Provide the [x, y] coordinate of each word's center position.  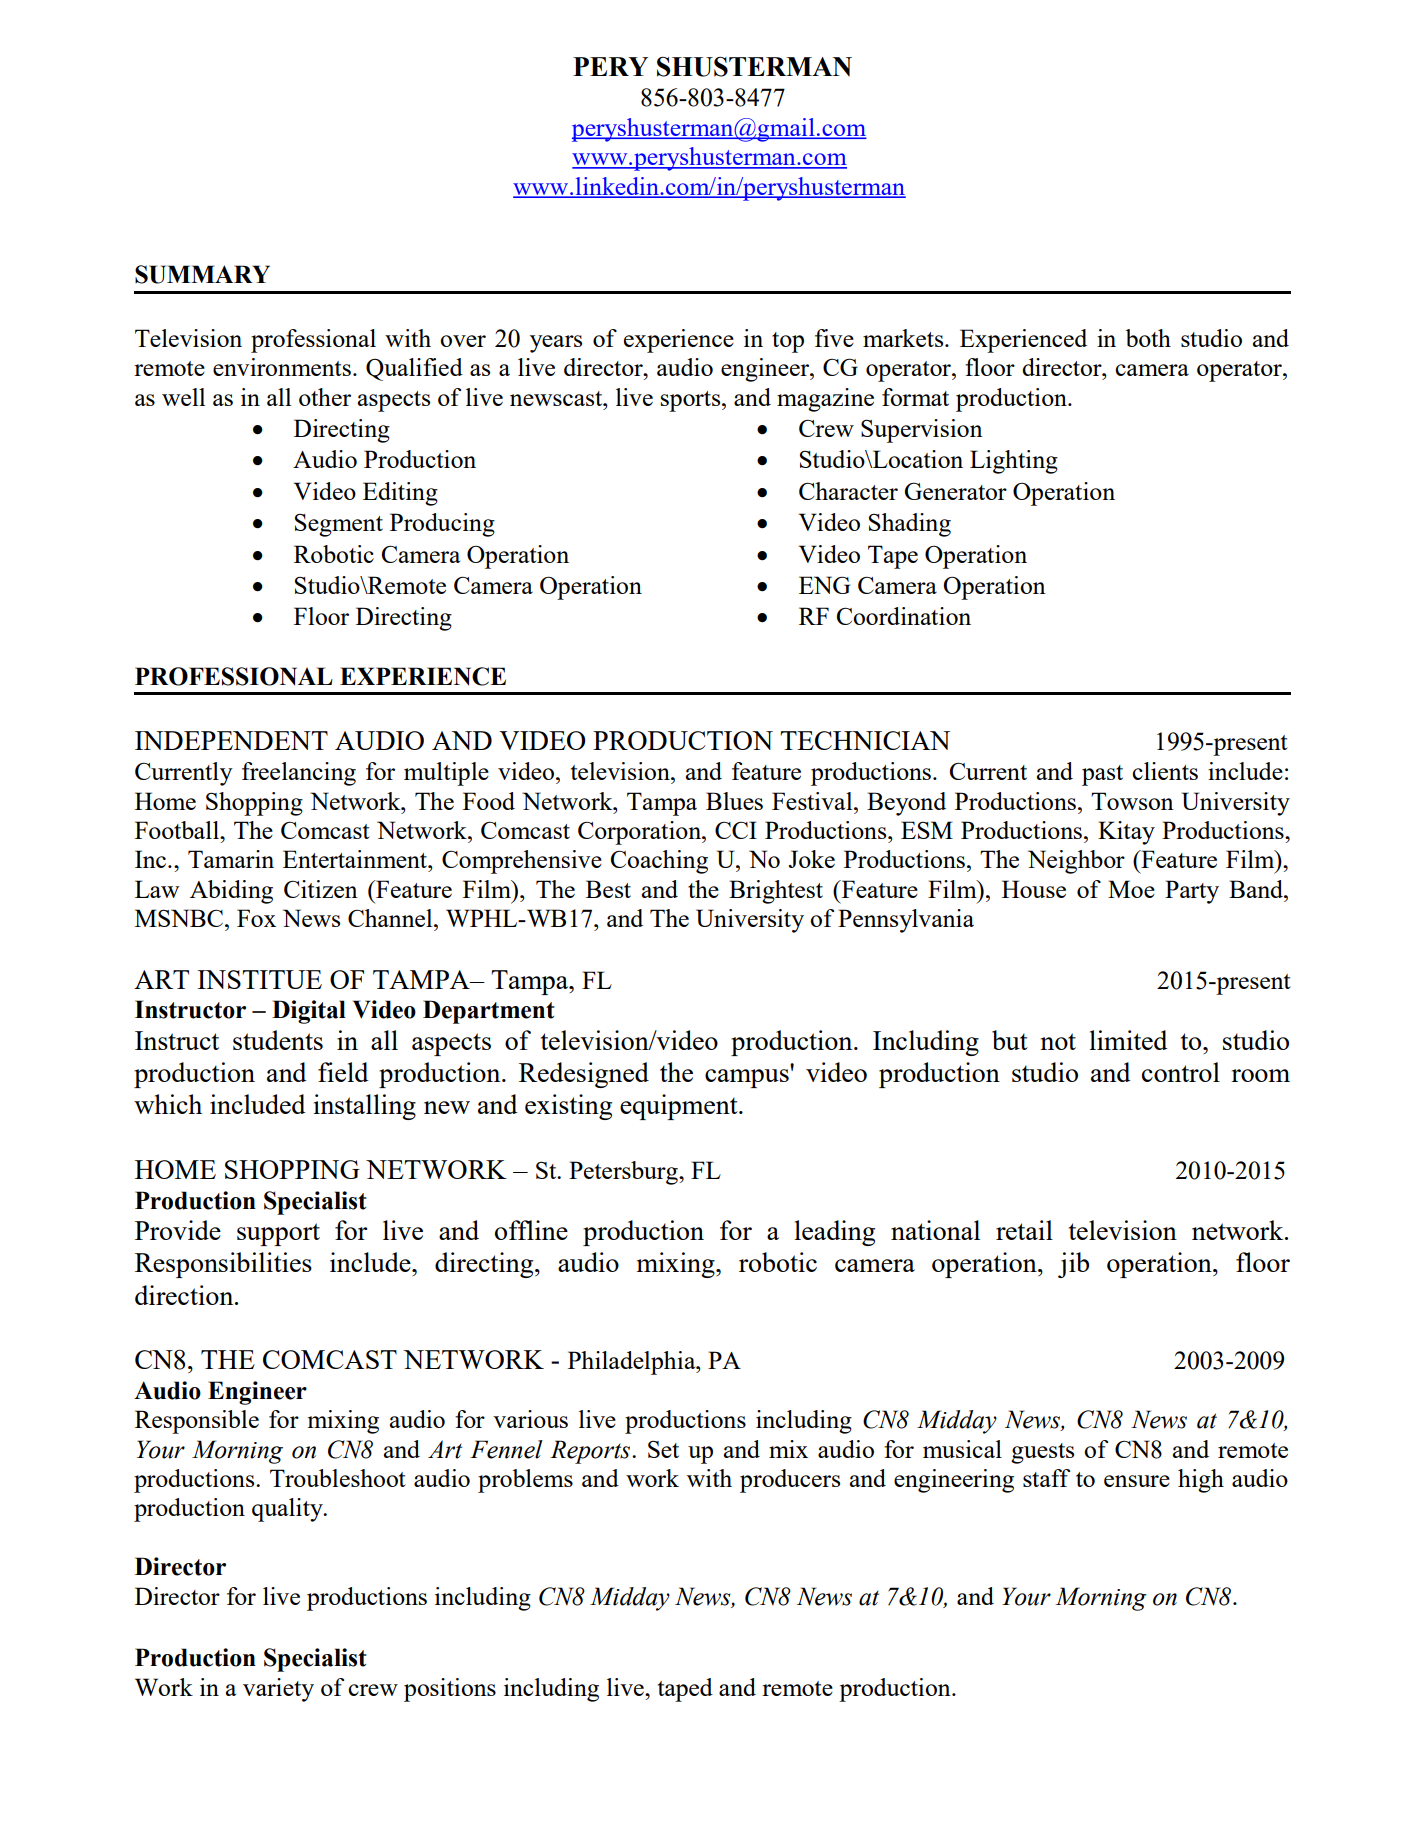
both [1148, 338]
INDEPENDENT [231, 740]
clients [1165, 771]
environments [282, 367]
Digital [309, 1012]
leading [835, 1233]
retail [1024, 1230]
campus [747, 1078]
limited [1129, 1040]
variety [278, 1690]
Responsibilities [223, 1265]
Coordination [904, 616]
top [788, 342]
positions [450, 1690]
